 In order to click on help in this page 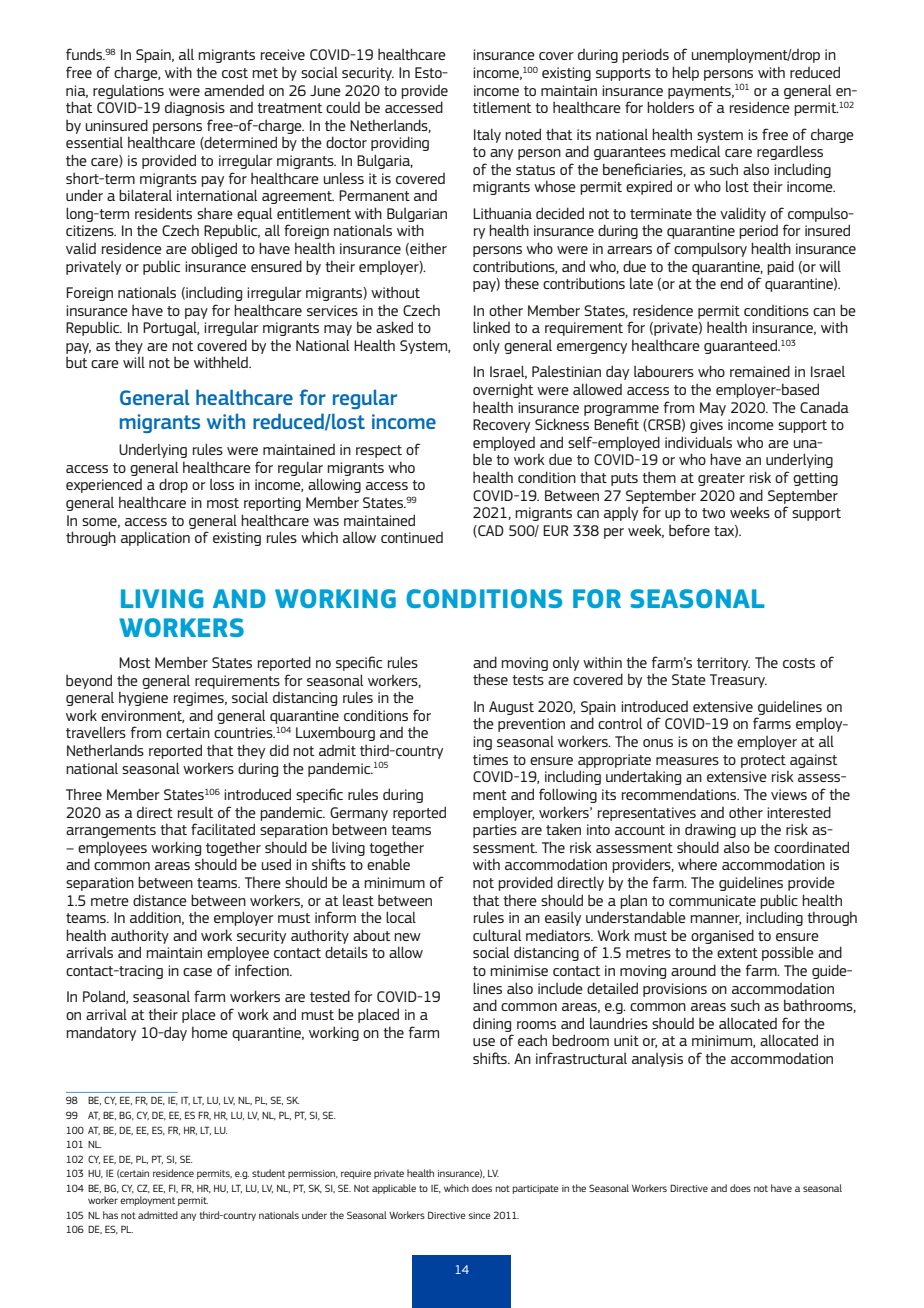, I will do `click(685, 73)`.
